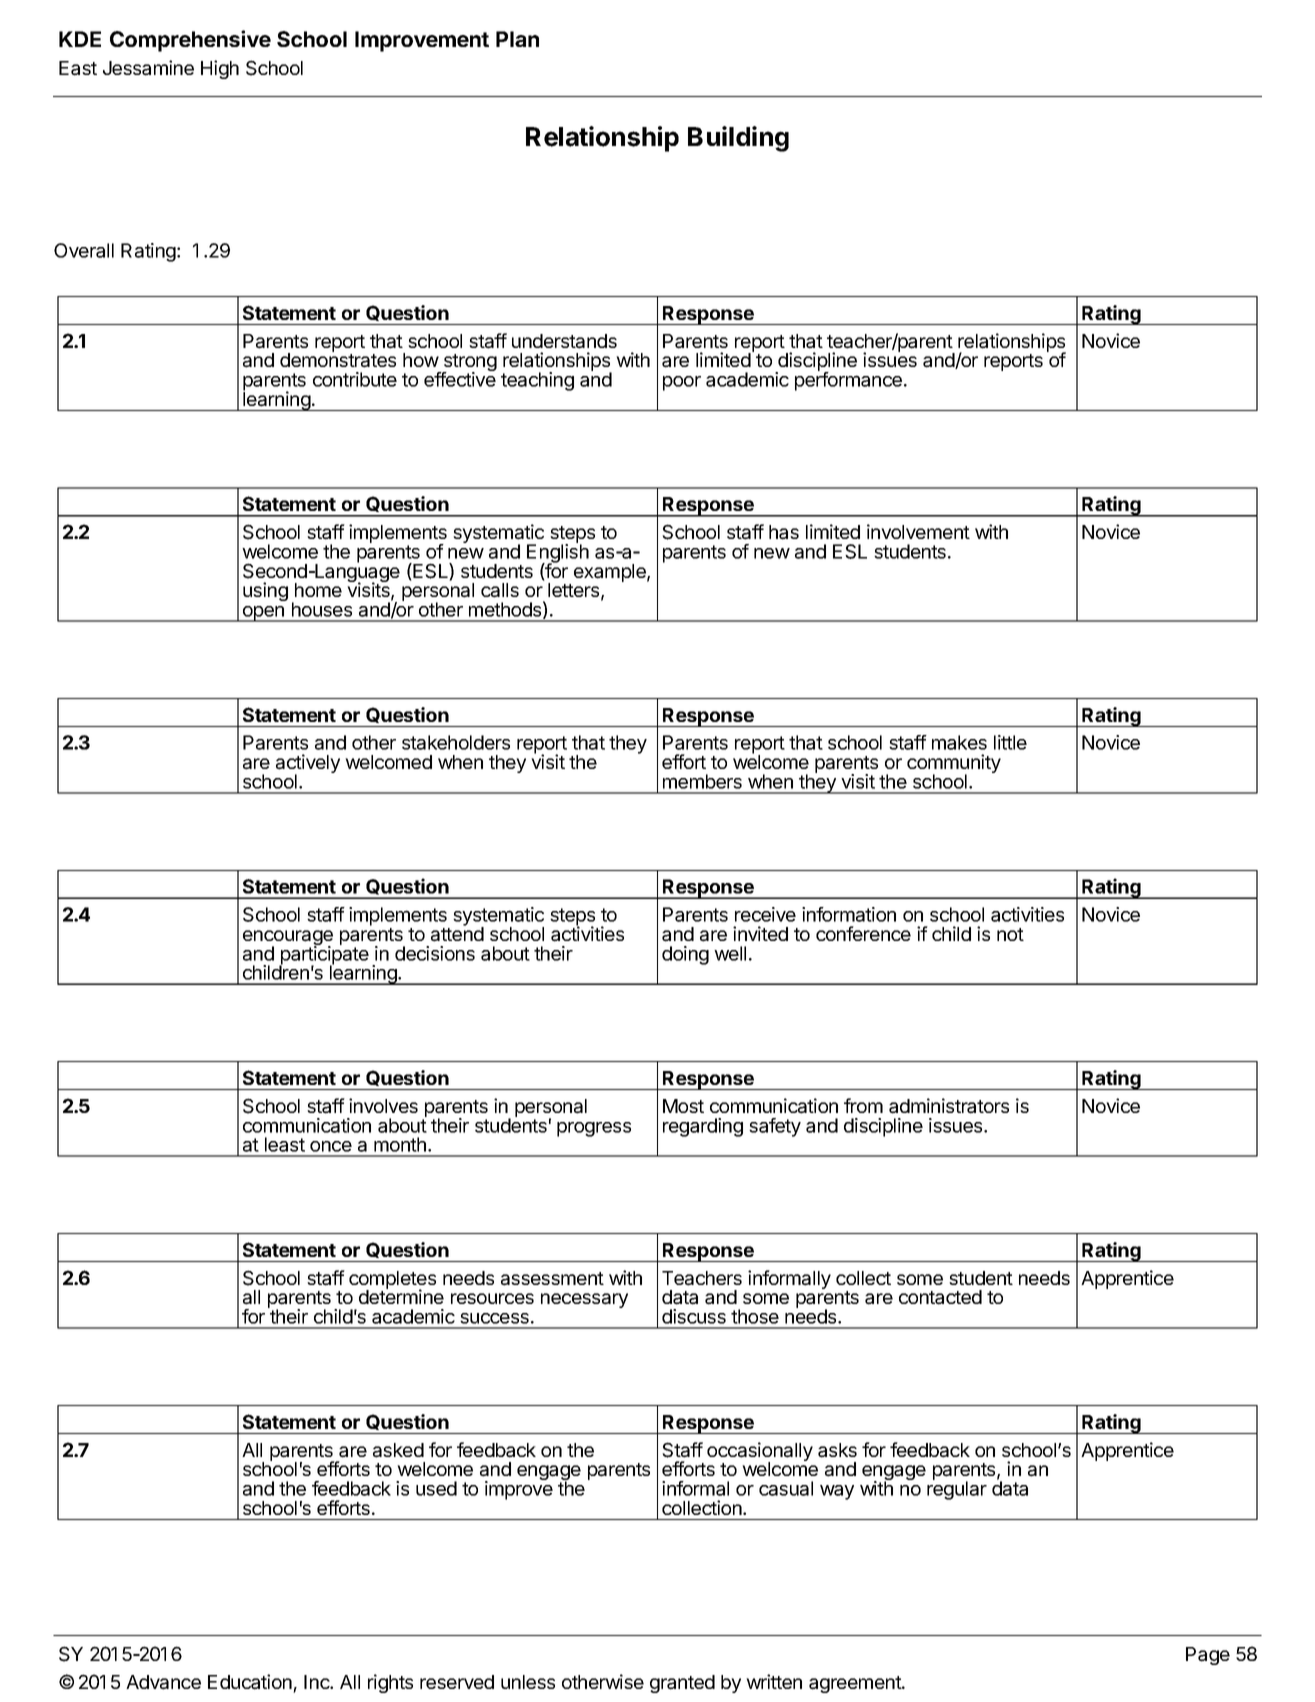 Image resolution: width=1315 pixels, height=1702 pixels. I want to click on Education, so click(250, 1682).
